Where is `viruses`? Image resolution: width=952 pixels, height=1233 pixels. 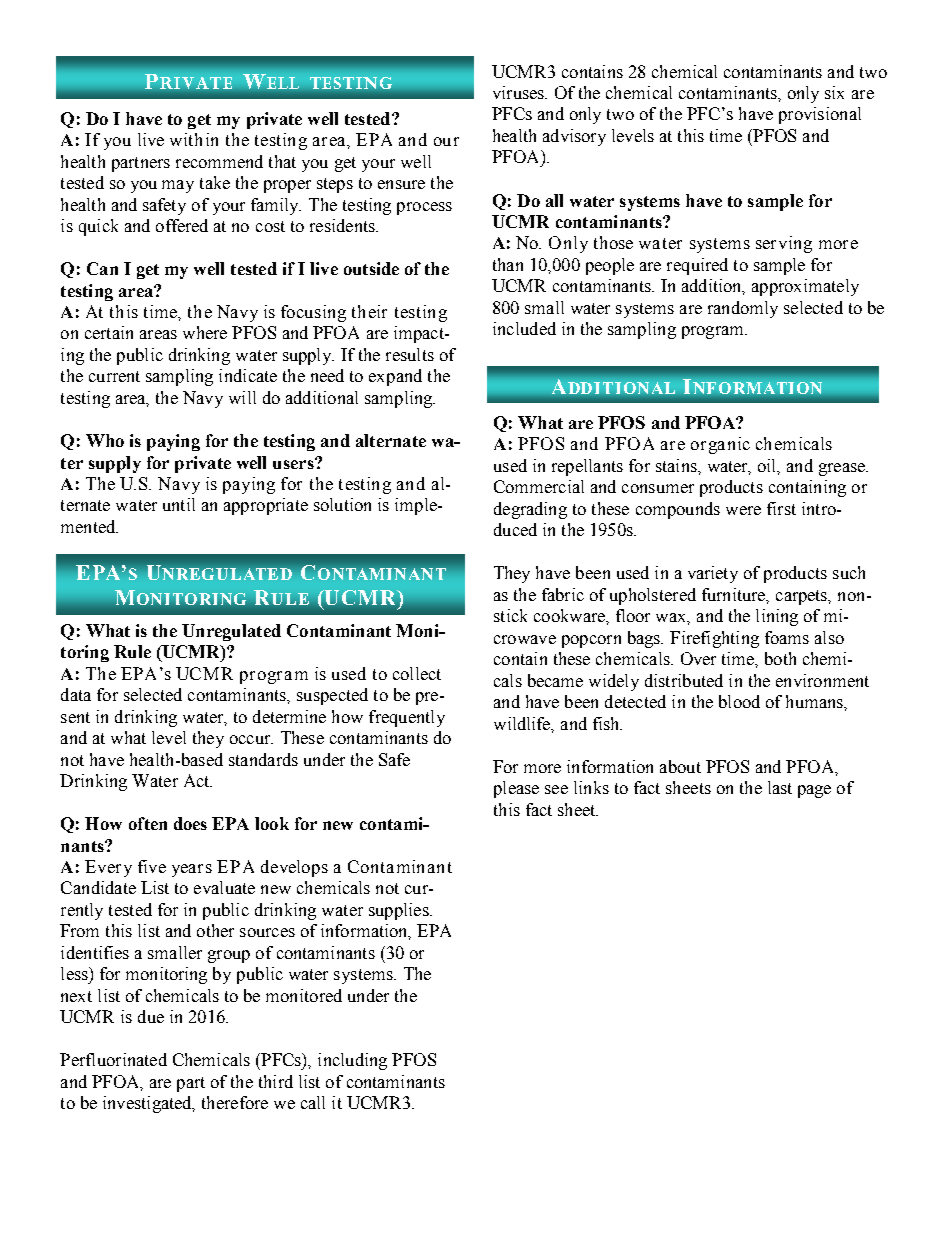
viruses is located at coordinates (520, 92).
